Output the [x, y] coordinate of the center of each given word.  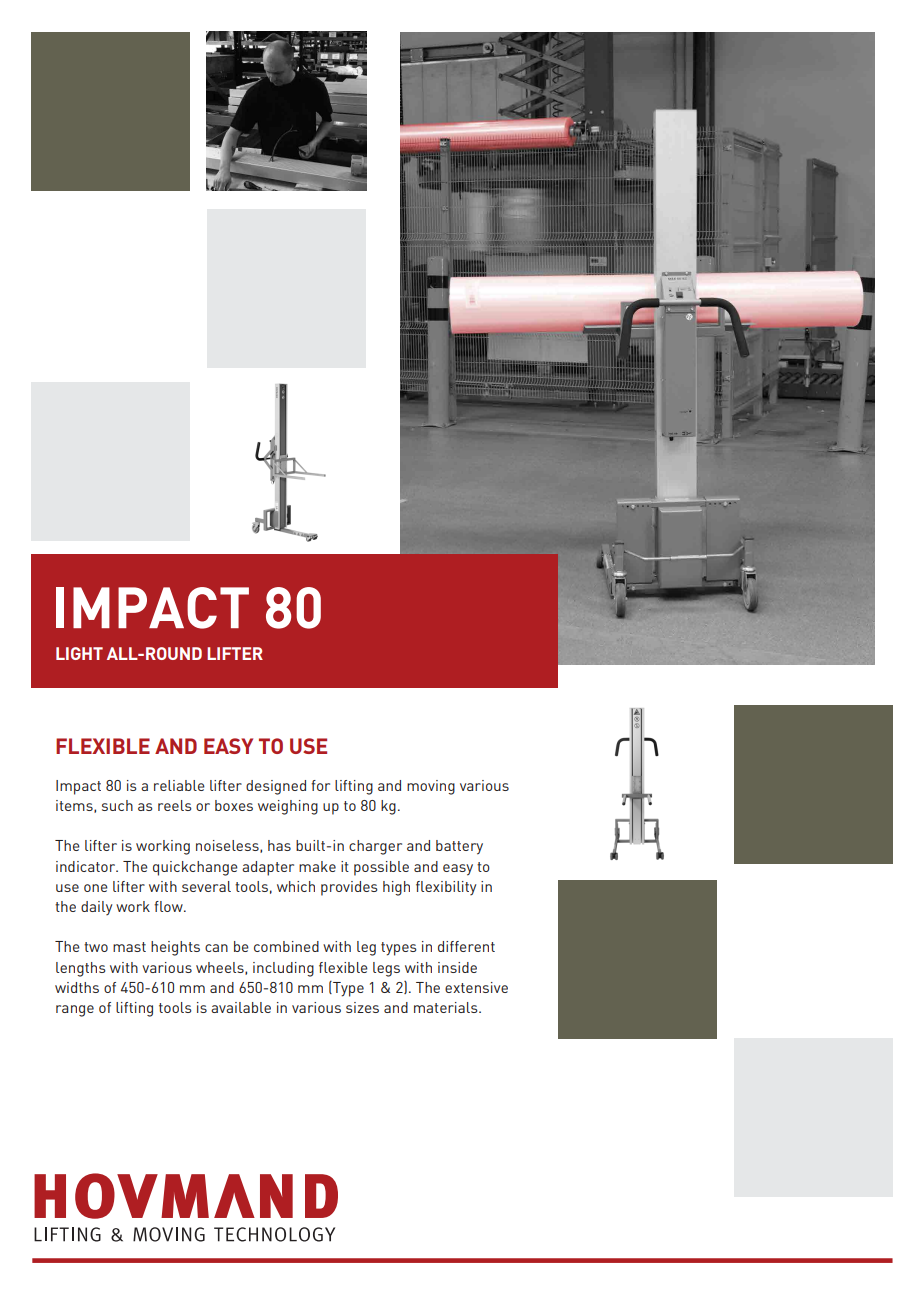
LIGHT [79, 653]
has [279, 845]
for [320, 785]
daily [96, 908]
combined [286, 946]
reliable [179, 785]
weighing [288, 807]
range [75, 1011]
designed [276, 787]
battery [459, 847]
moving [431, 787]
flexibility [446, 888]
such [117, 805]
